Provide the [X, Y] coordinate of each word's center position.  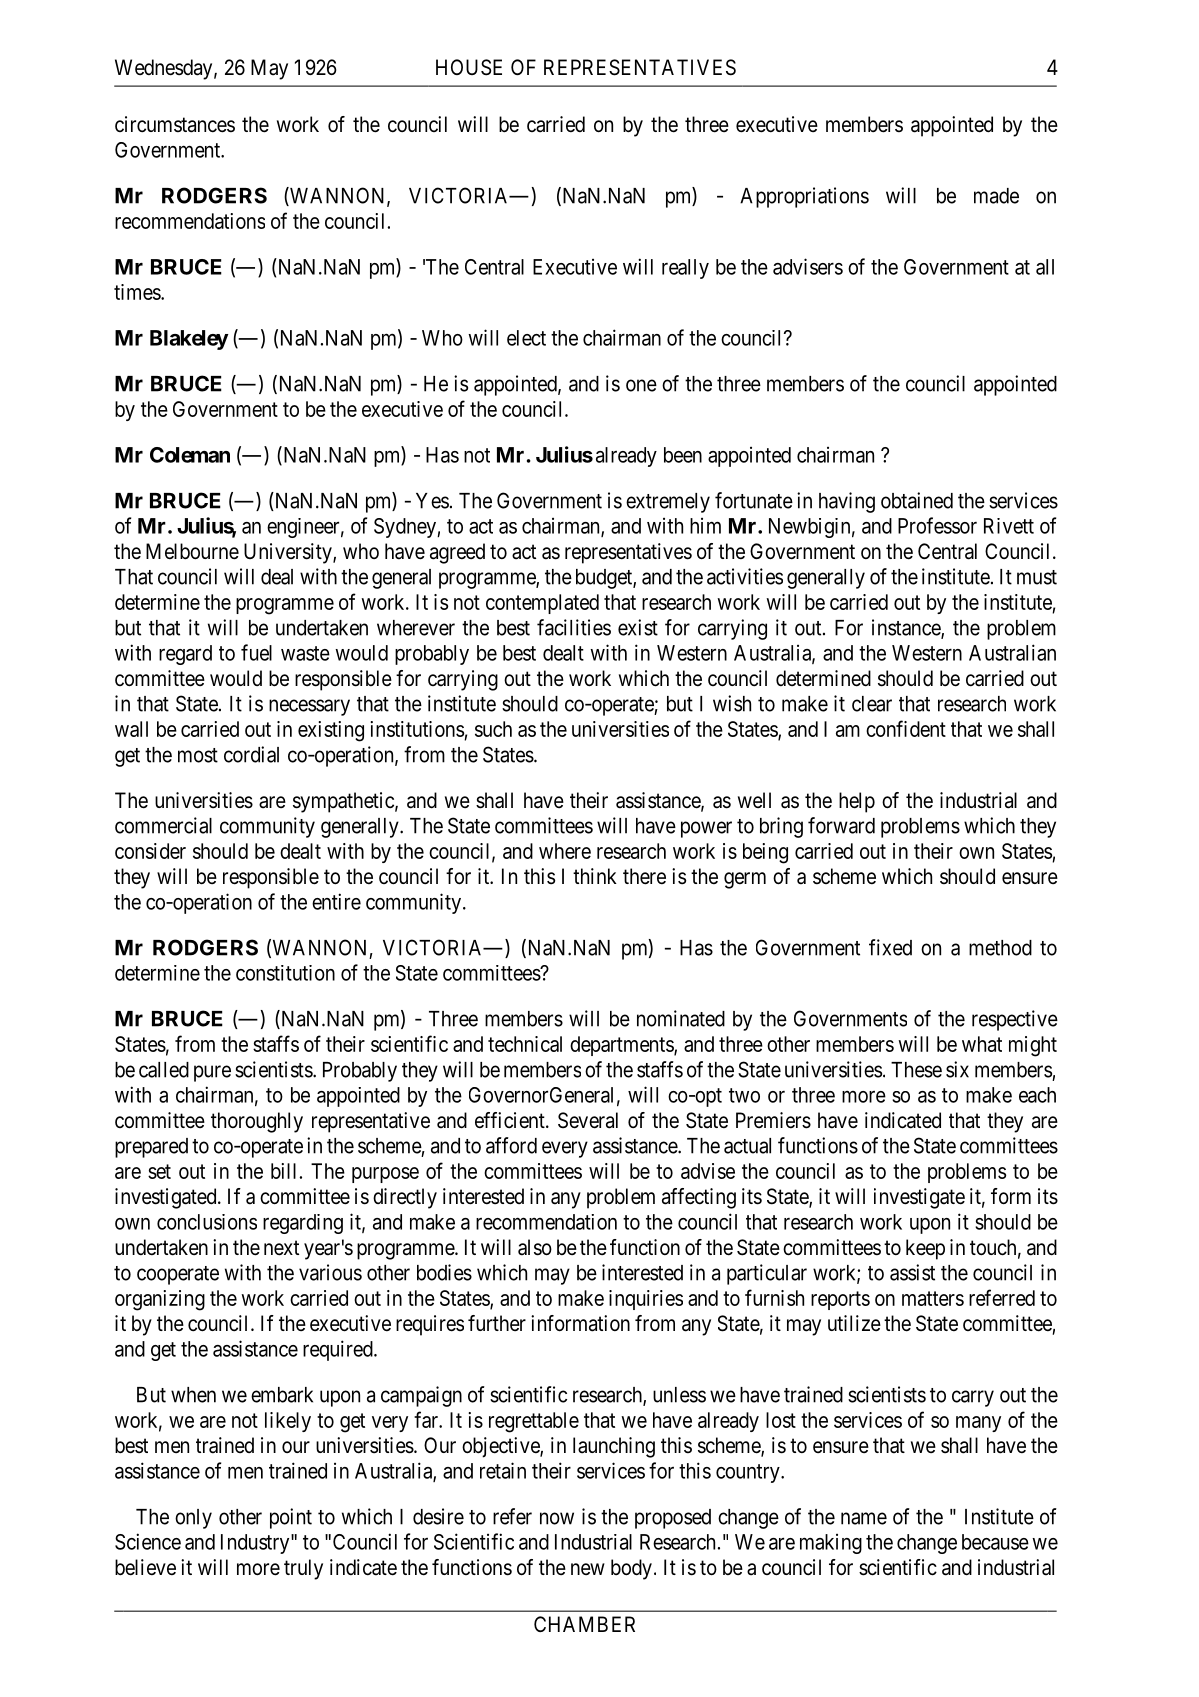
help [857, 802]
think [595, 876]
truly [303, 1569]
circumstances [175, 124]
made [996, 196]
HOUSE [469, 67]
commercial [163, 825]
